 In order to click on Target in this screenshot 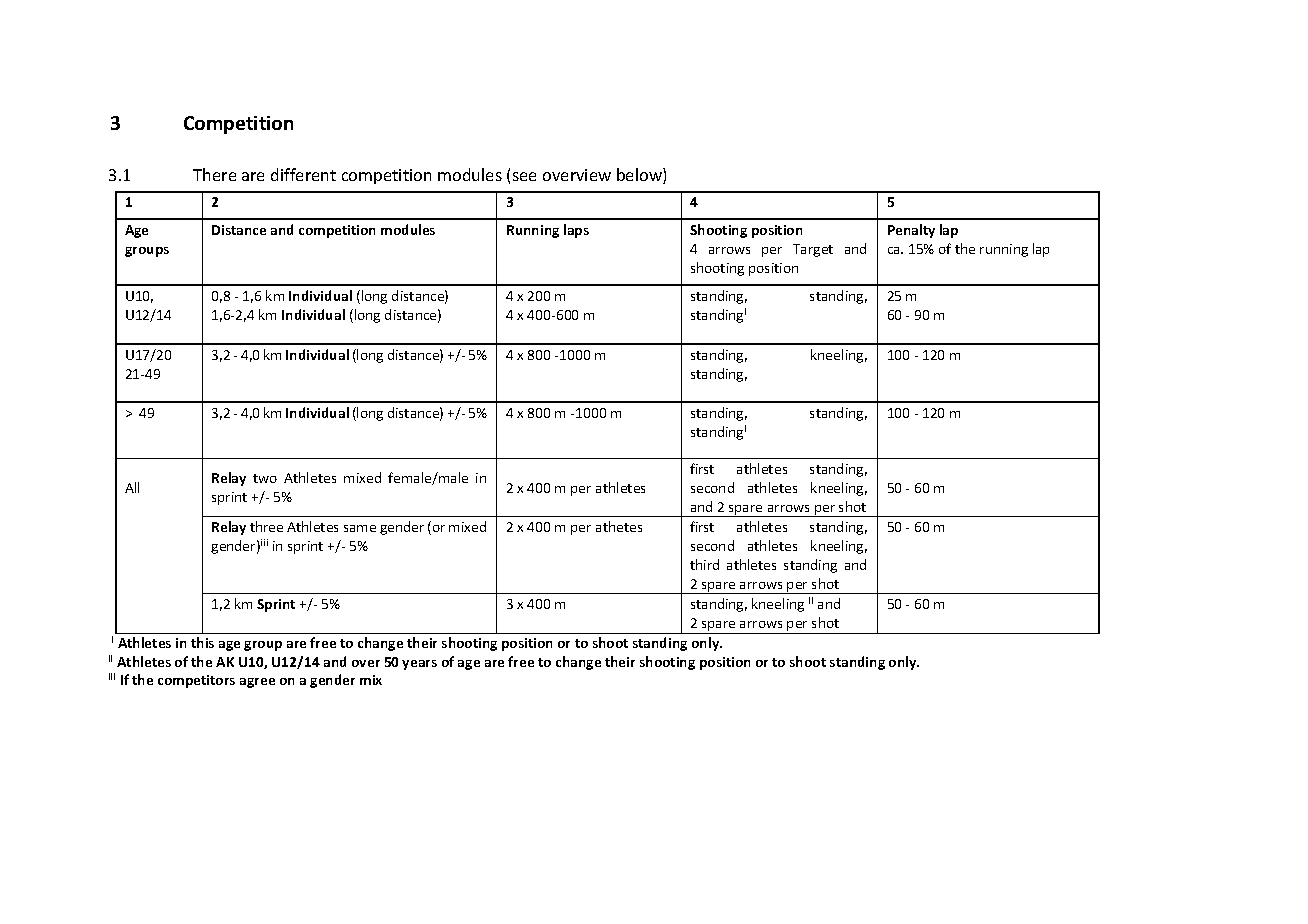, I will do `click(813, 250)`.
